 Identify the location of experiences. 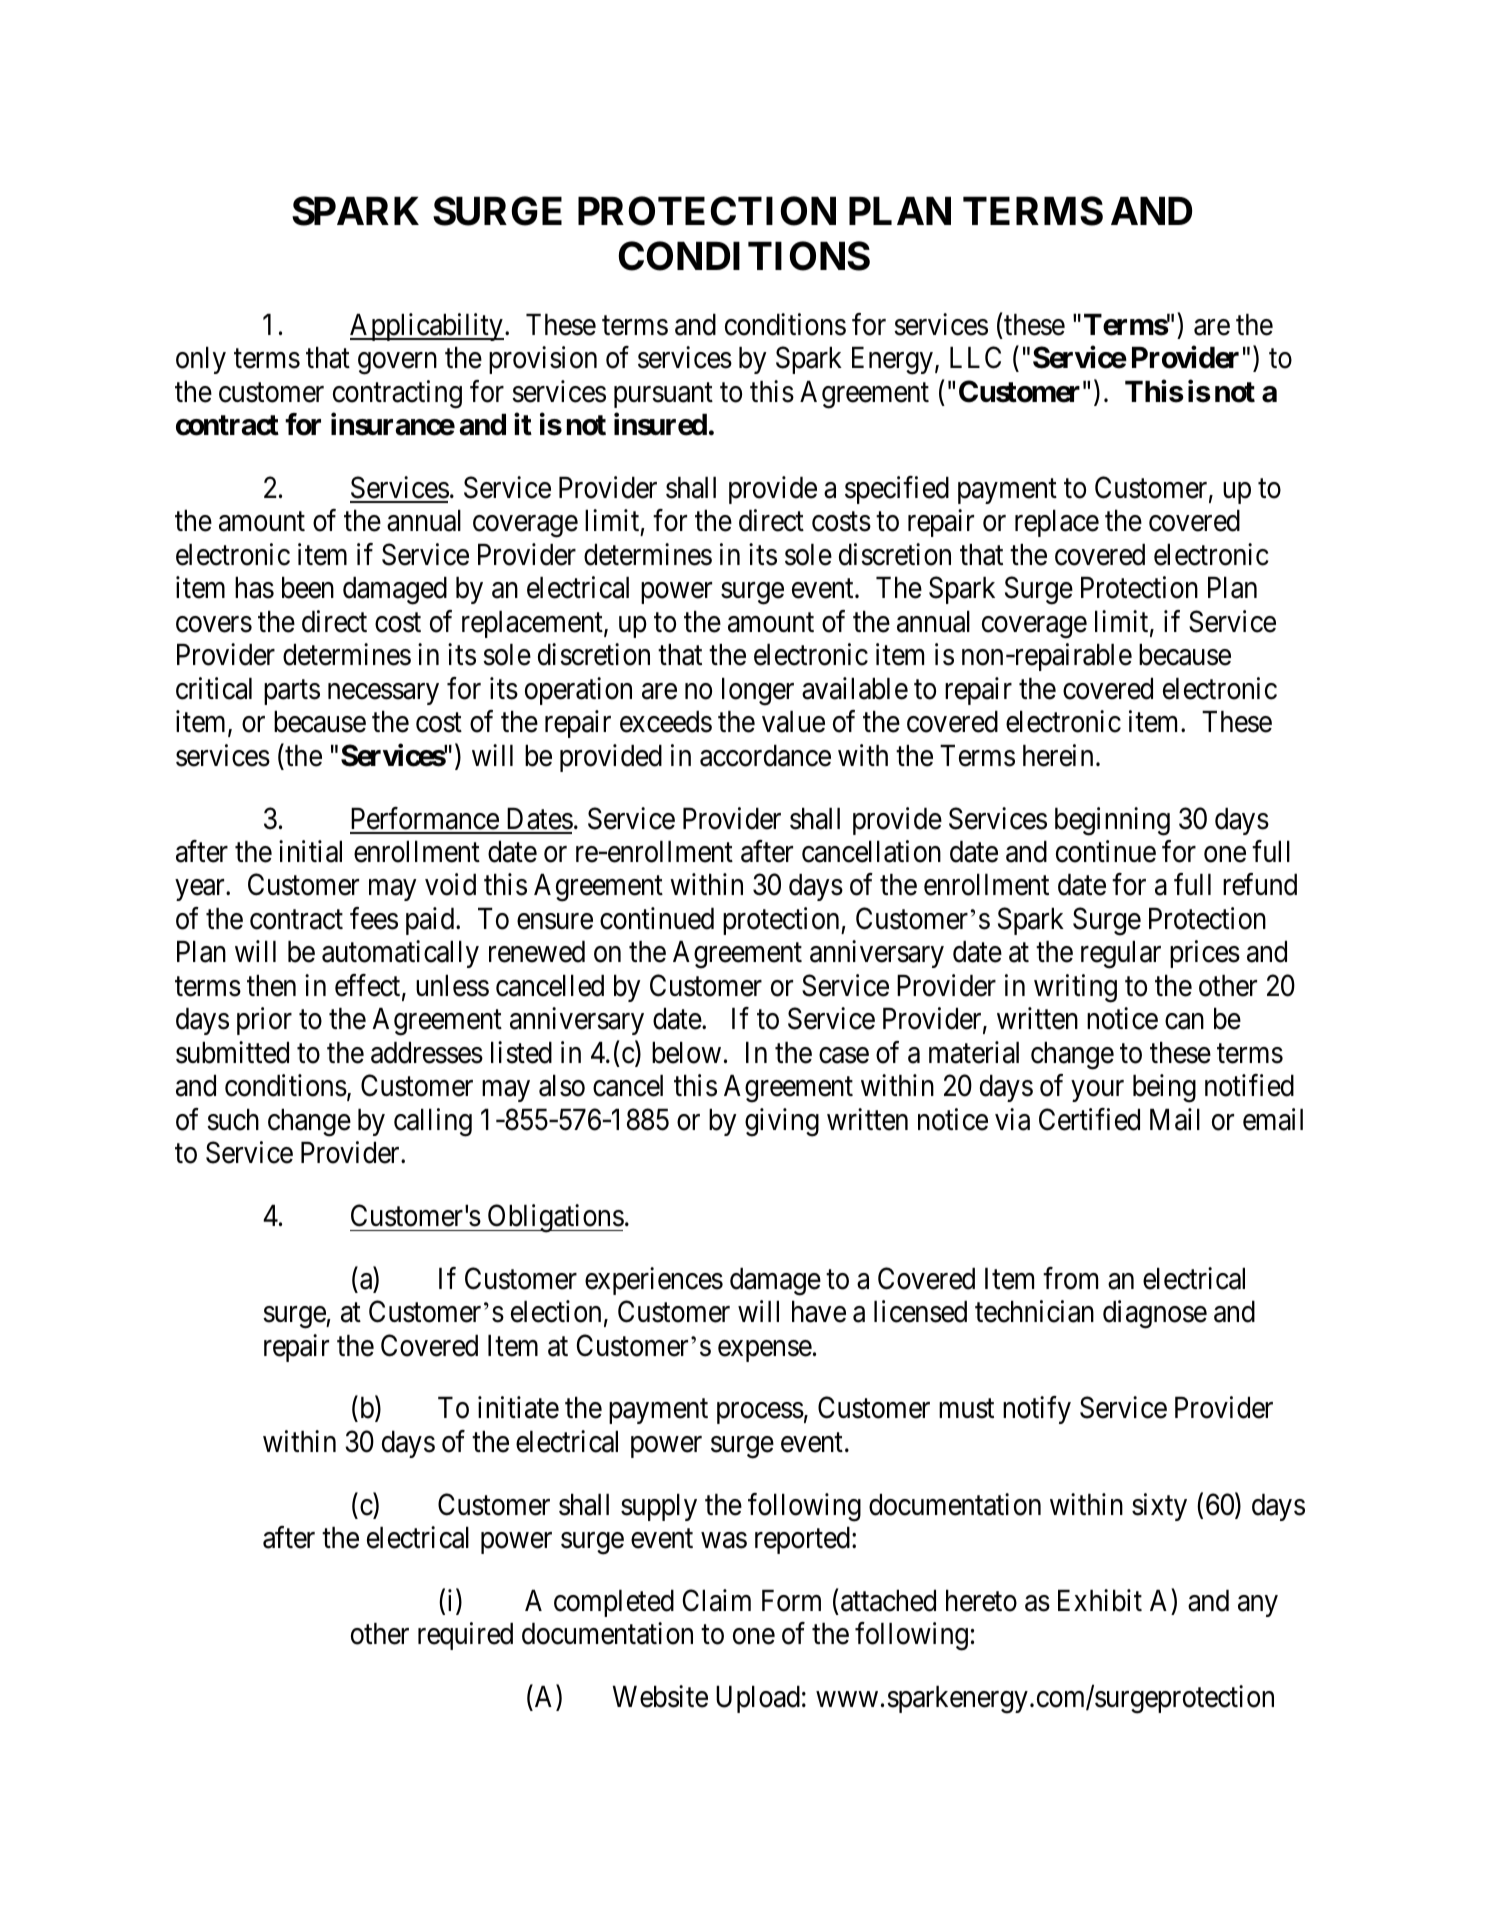
(654, 1281).
